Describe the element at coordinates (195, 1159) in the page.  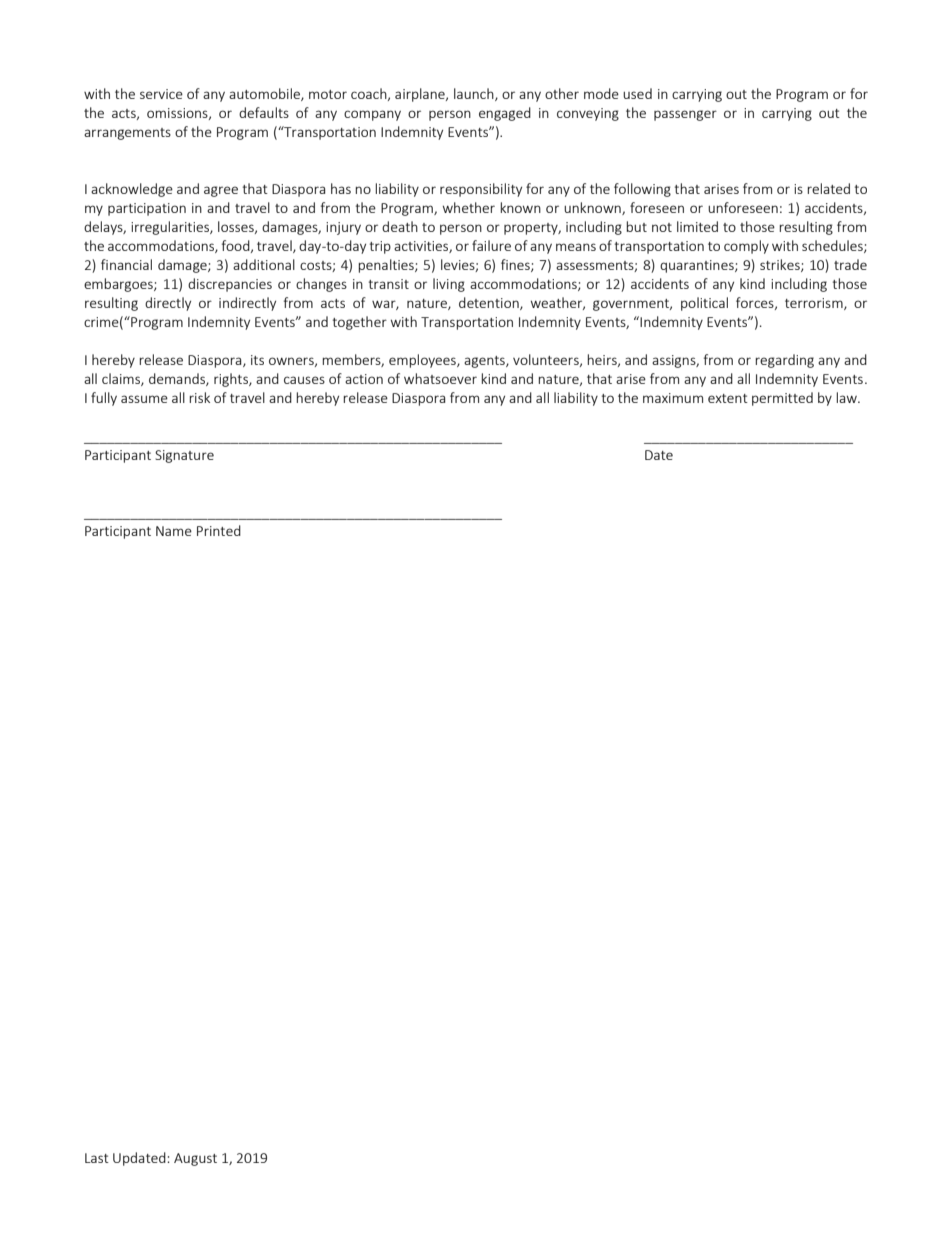
I see `August` at that location.
